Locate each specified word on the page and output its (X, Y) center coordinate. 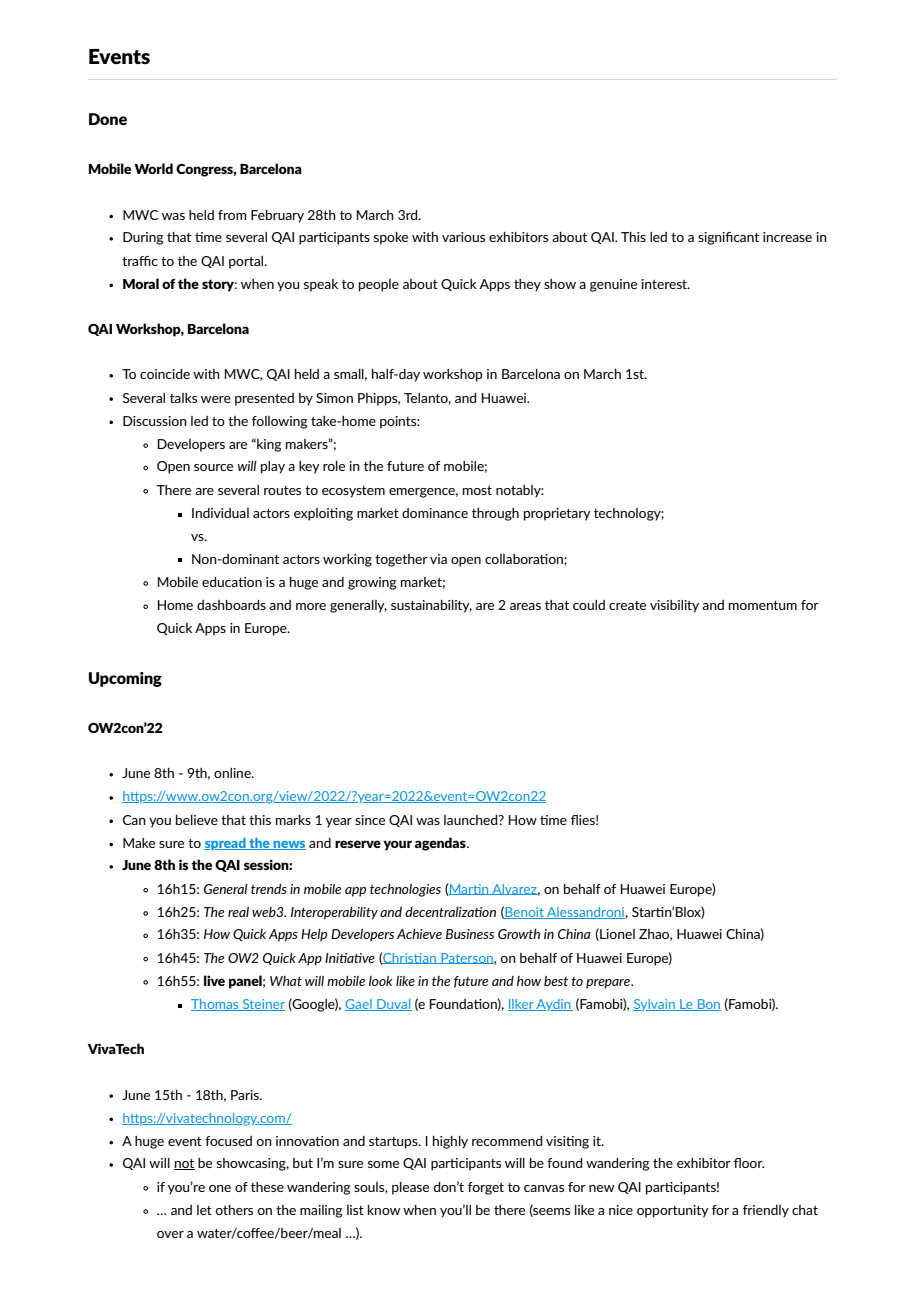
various (463, 237)
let (204, 1210)
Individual (220, 513)
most (477, 490)
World (153, 168)
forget (486, 1188)
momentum (763, 605)
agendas (441, 844)
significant (728, 238)
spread (226, 844)
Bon (708, 1005)
